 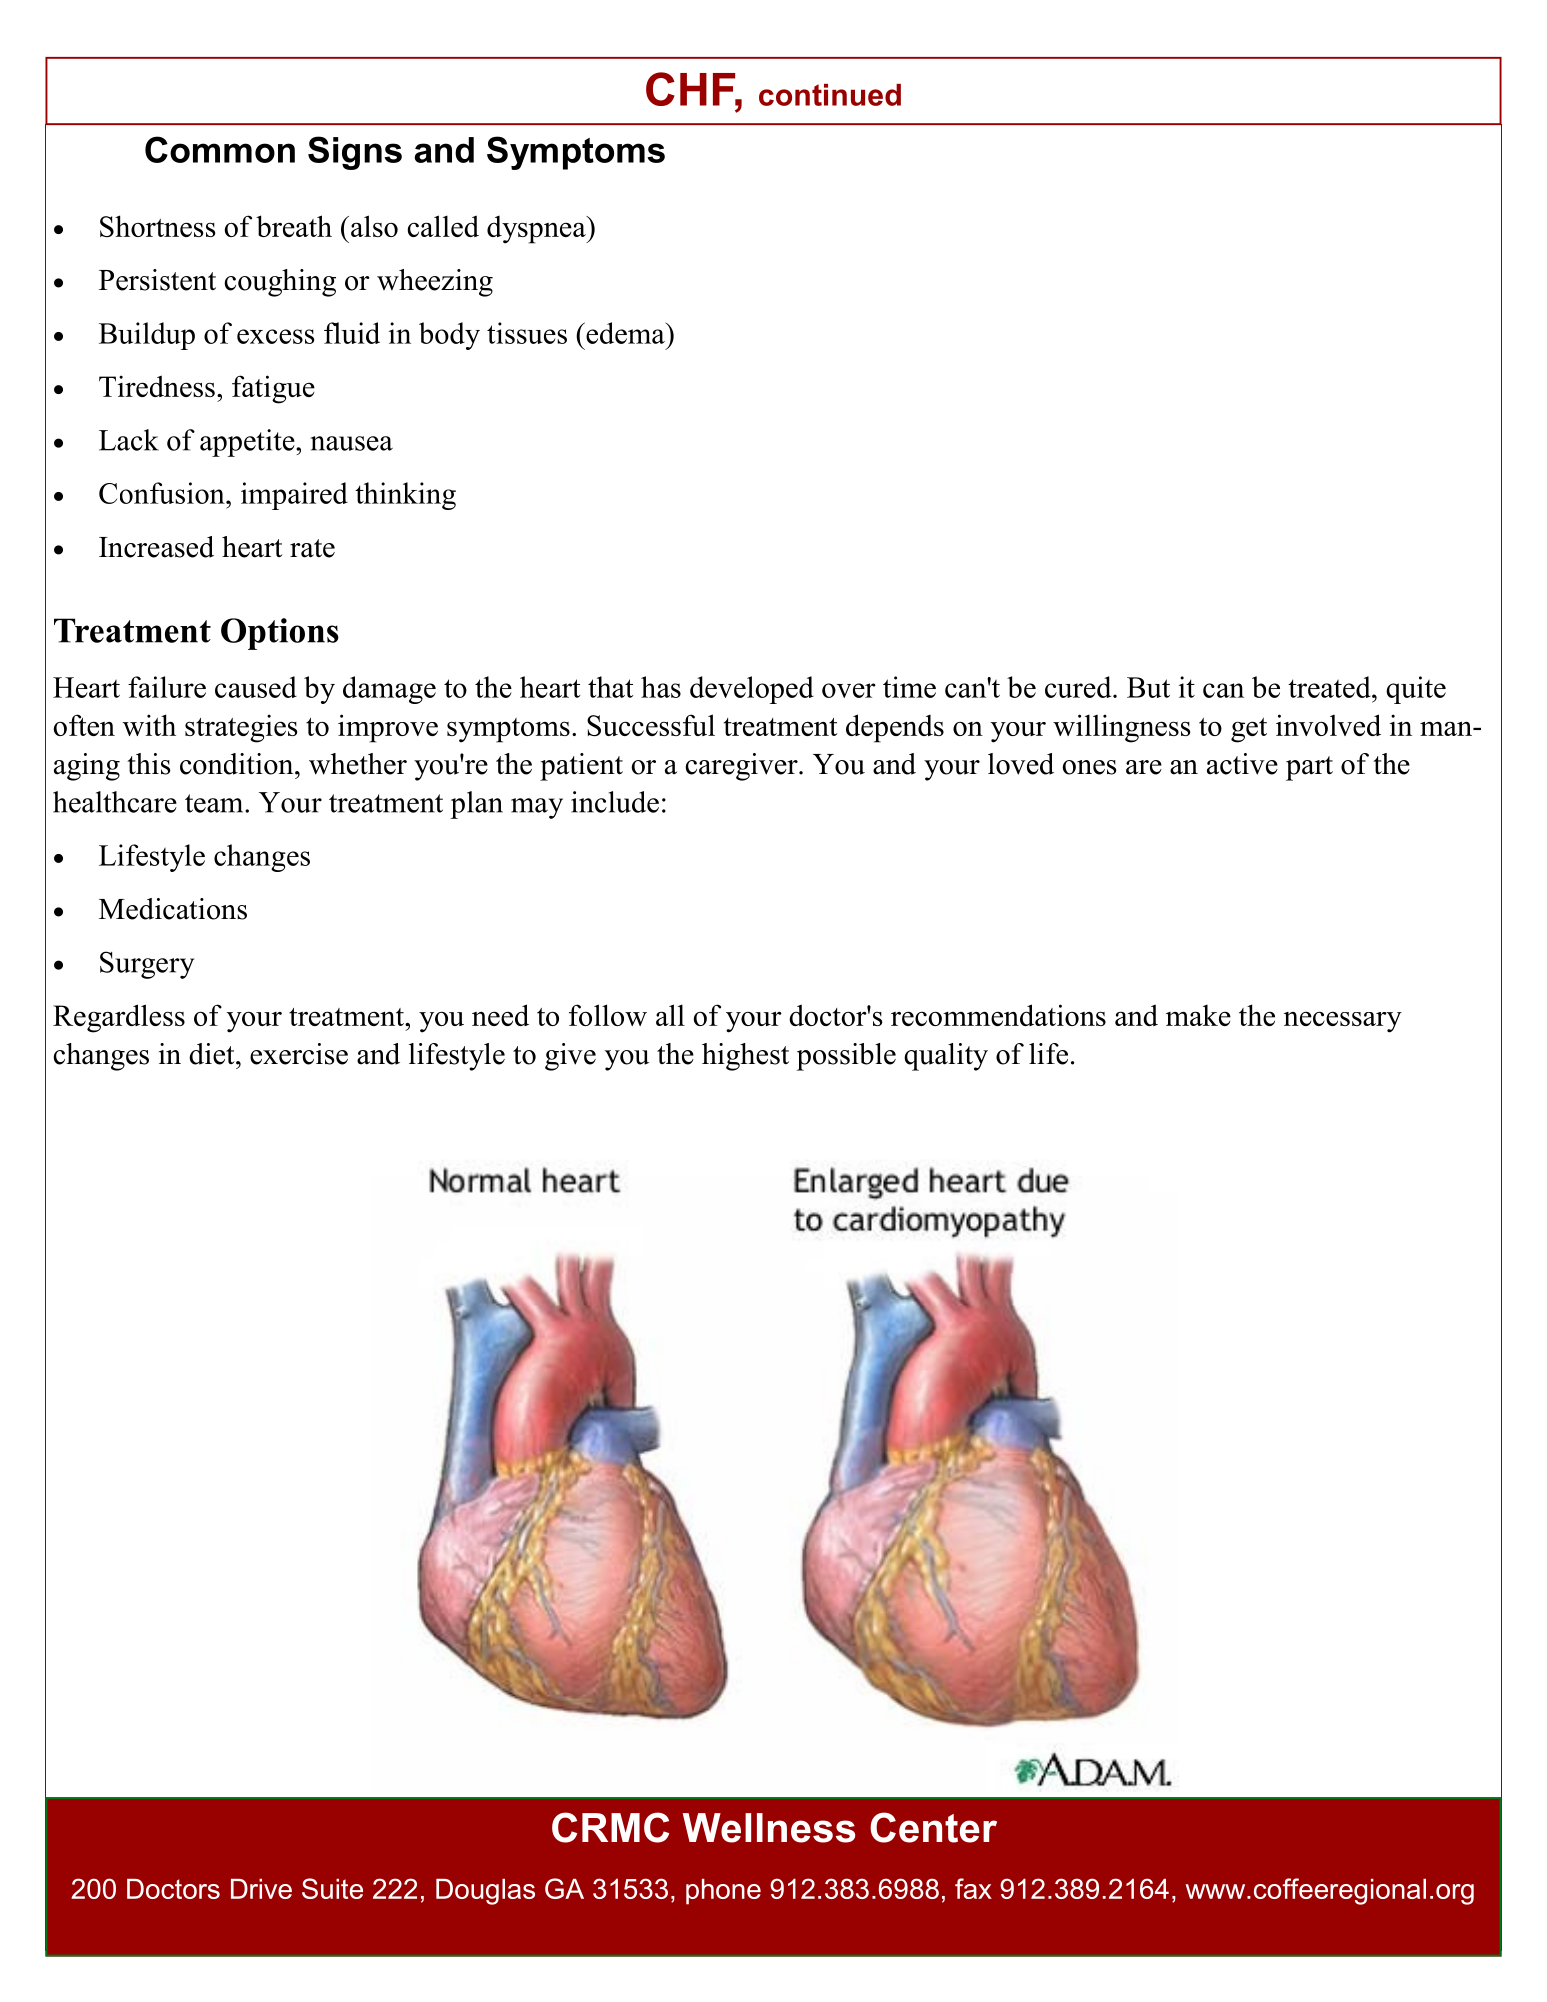 I want to click on Common, so click(x=220, y=149).
